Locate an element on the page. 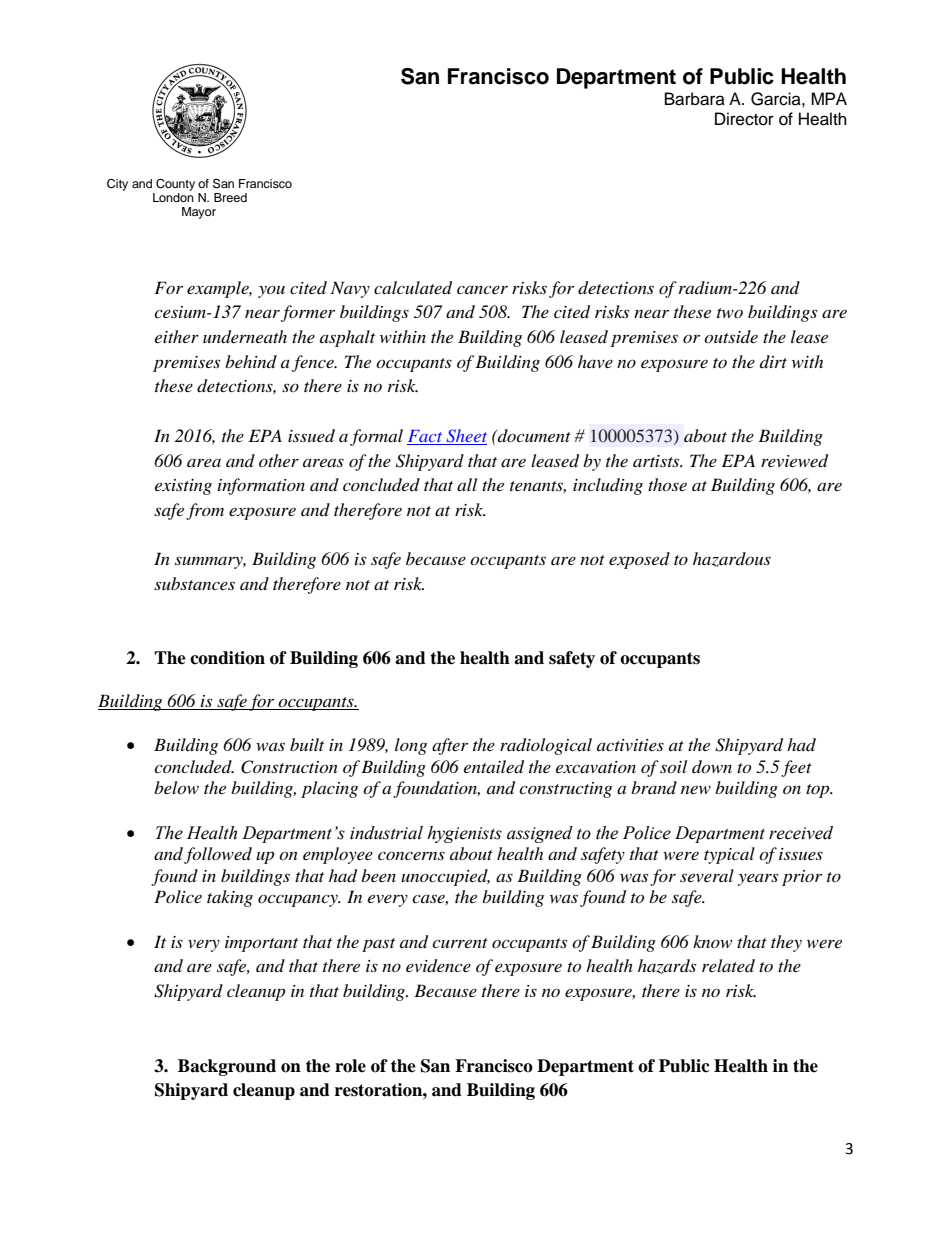 The height and width of the image is (1233, 952). County is located at coordinates (175, 185).
